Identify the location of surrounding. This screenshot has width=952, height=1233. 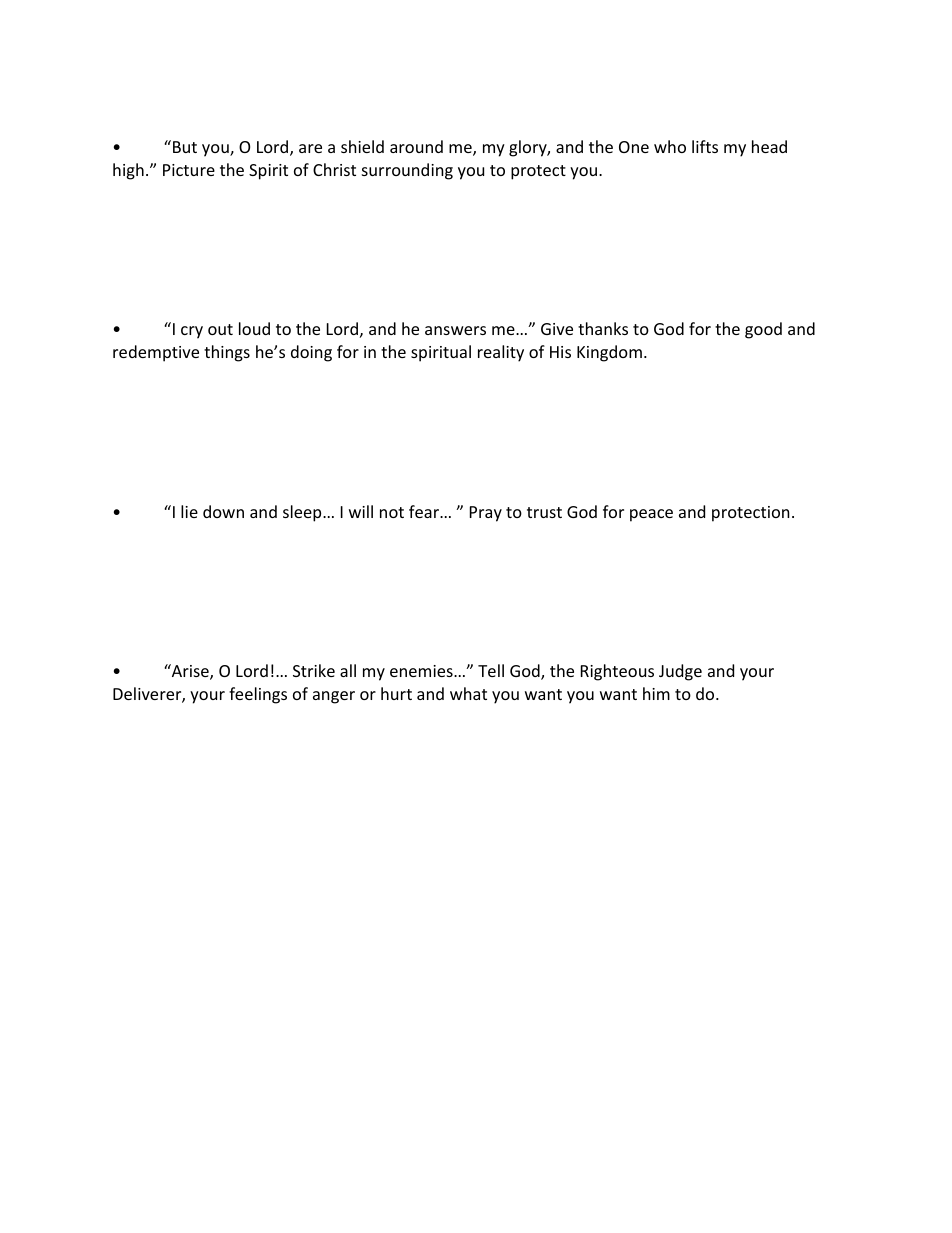
(407, 171).
